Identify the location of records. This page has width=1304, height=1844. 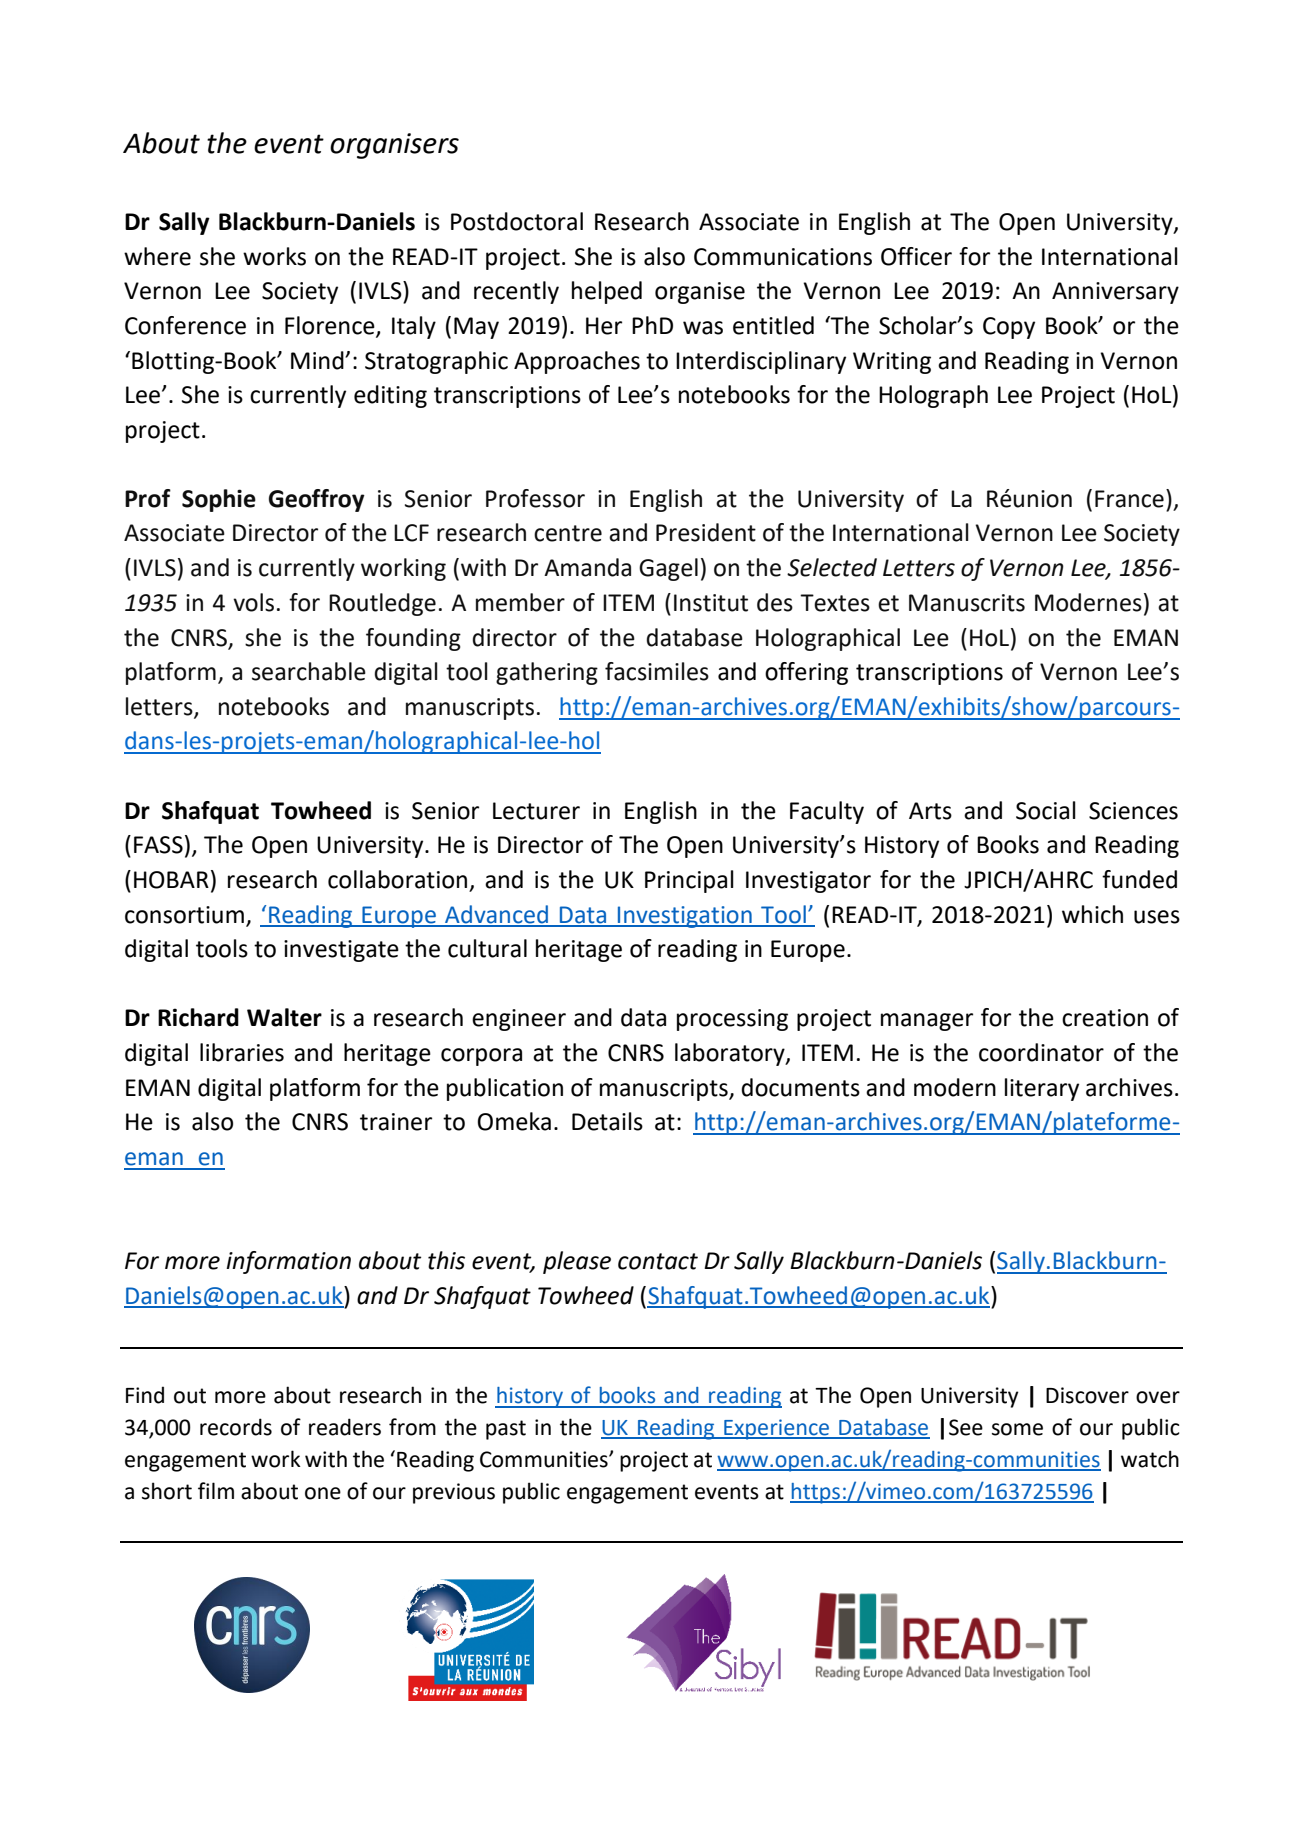
(236, 1427).
